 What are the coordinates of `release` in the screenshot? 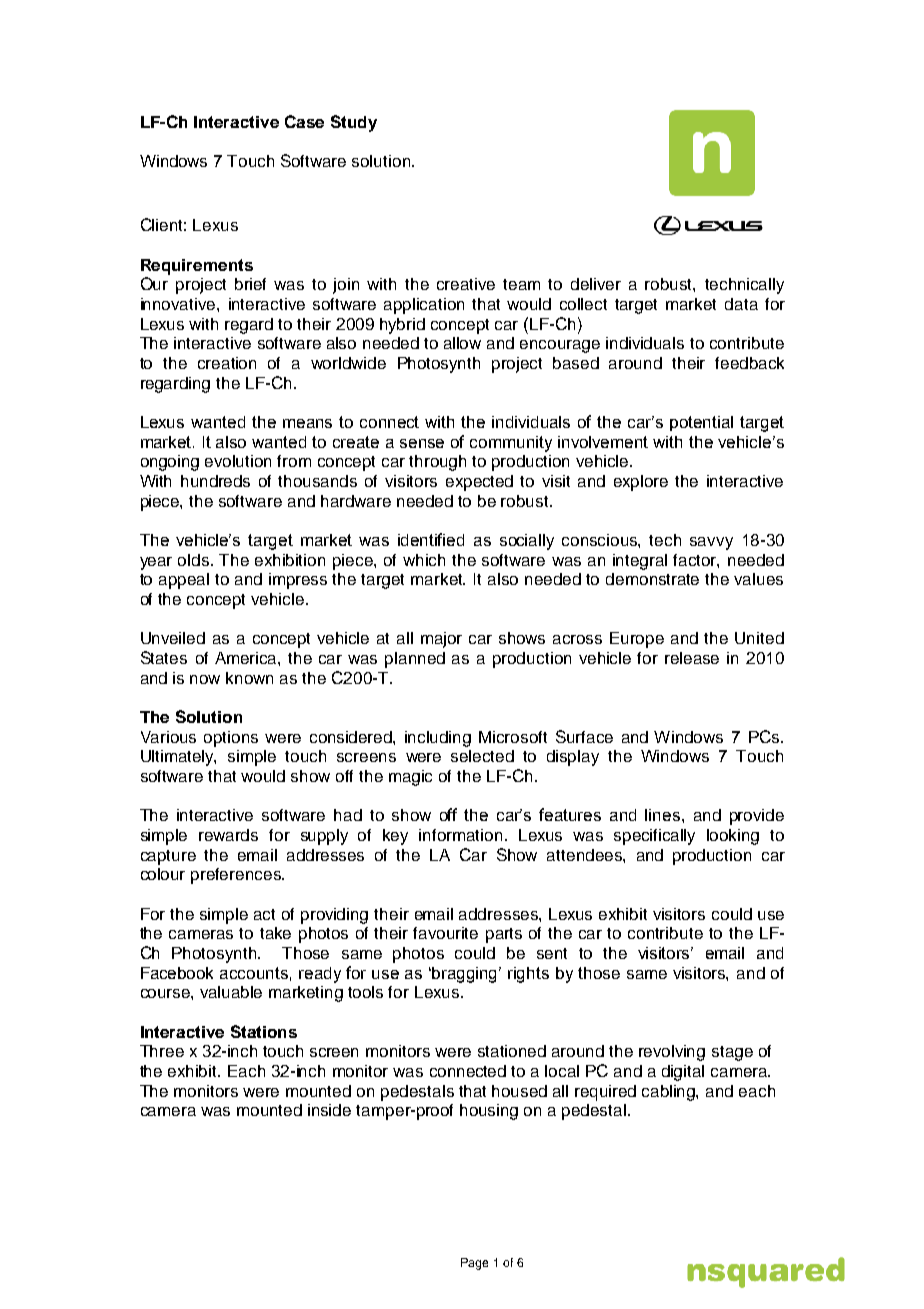 It's located at (692, 658).
